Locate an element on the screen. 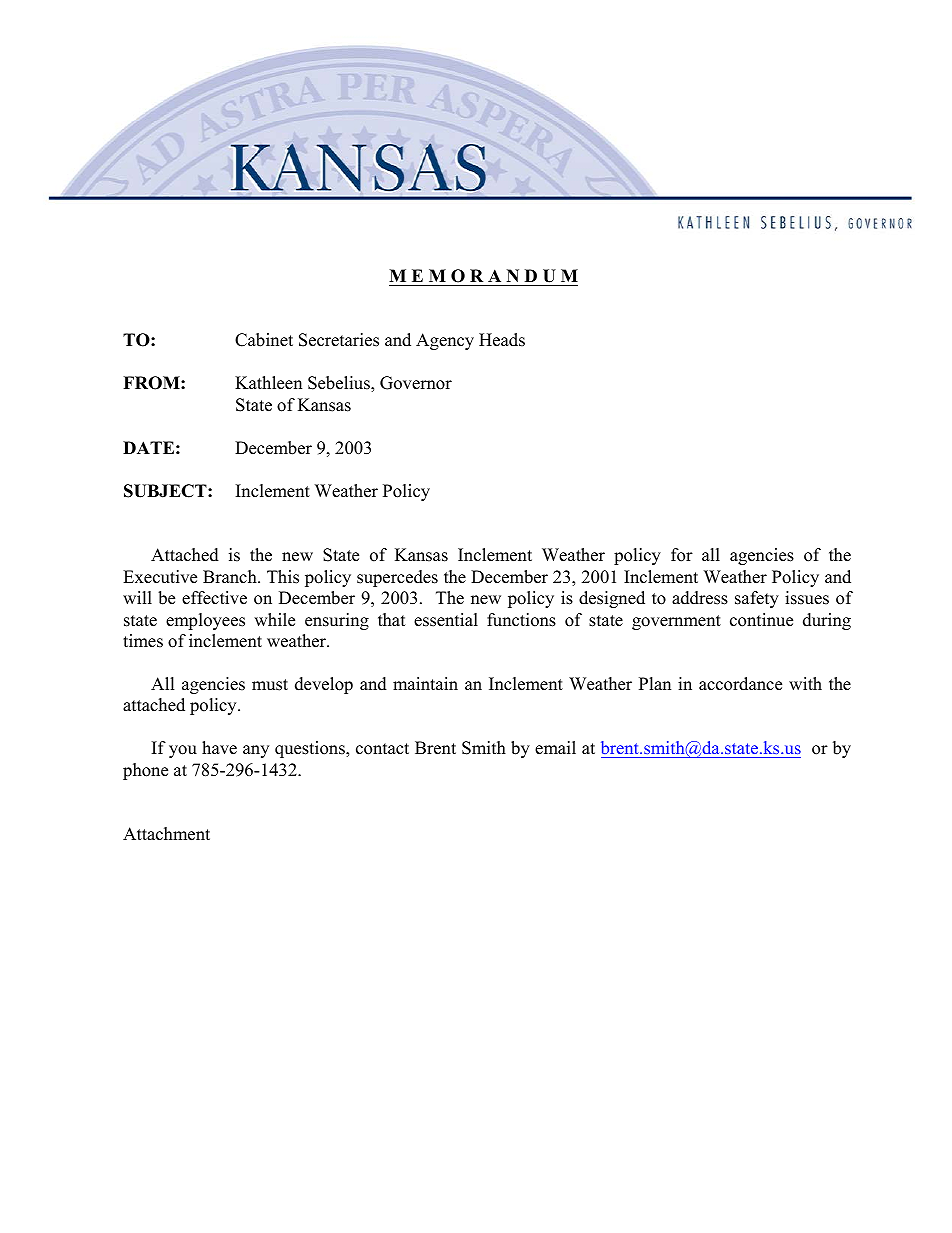 Image resolution: width=952 pixels, height=1233 pixels. Kathleen is located at coordinates (268, 383).
